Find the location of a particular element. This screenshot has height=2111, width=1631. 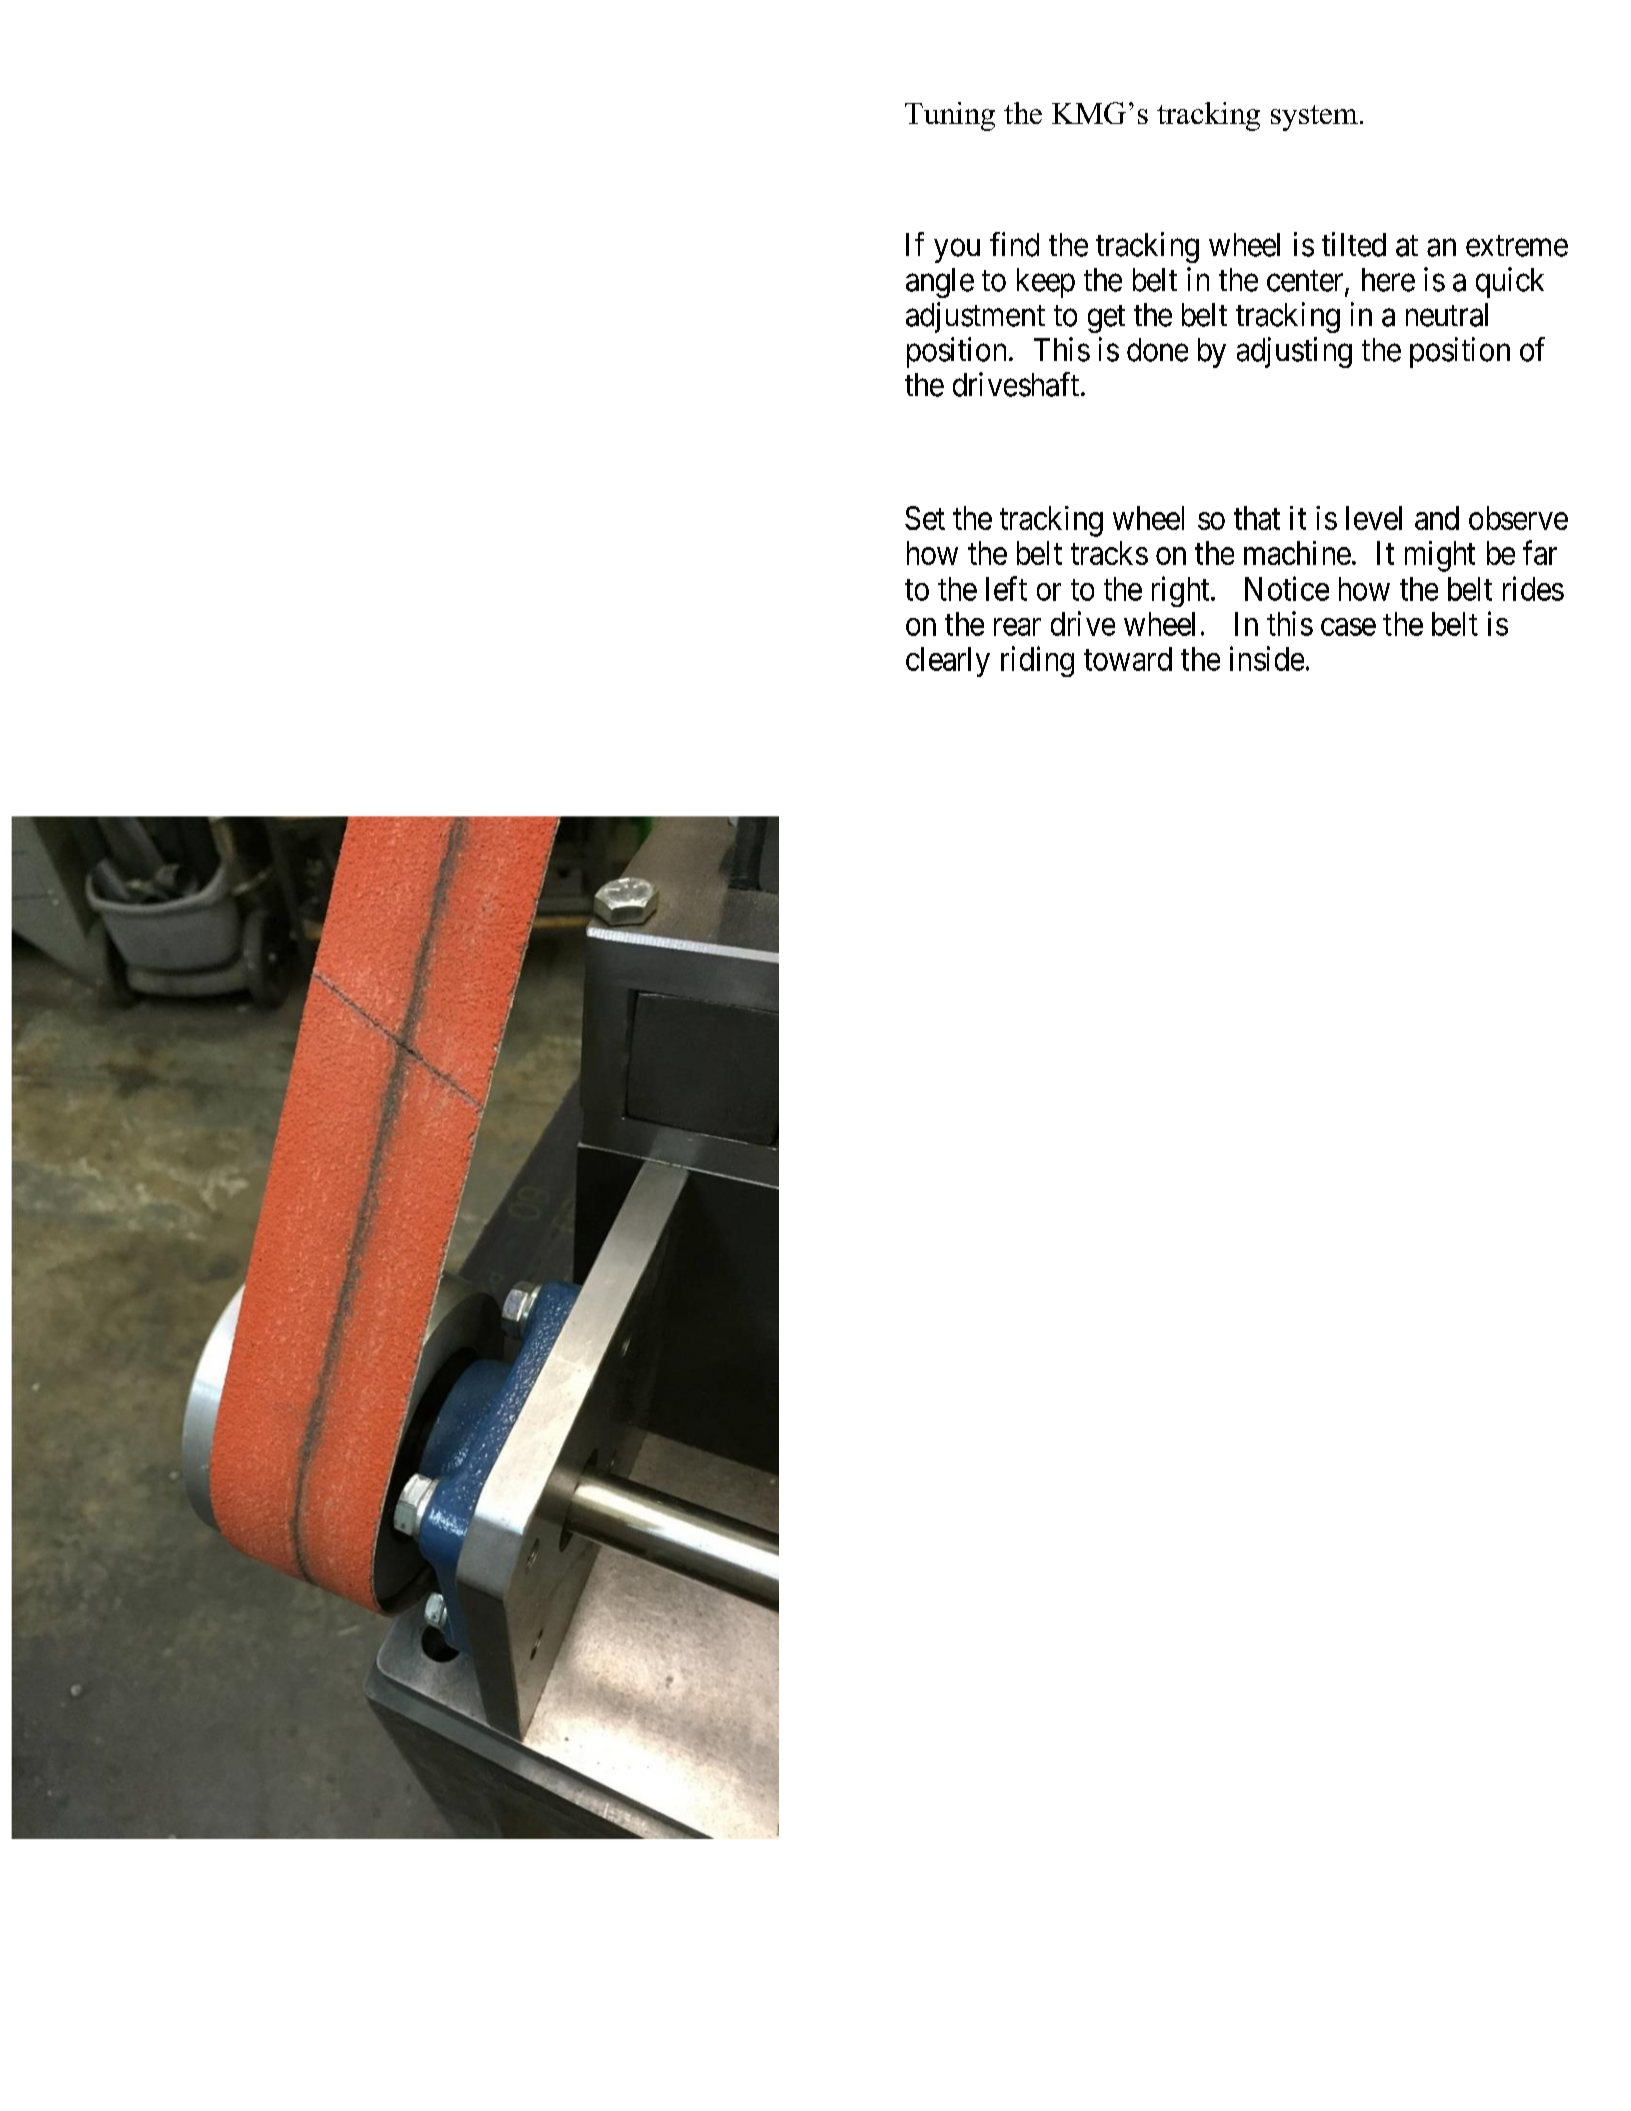

extreme is located at coordinates (1517, 246).
